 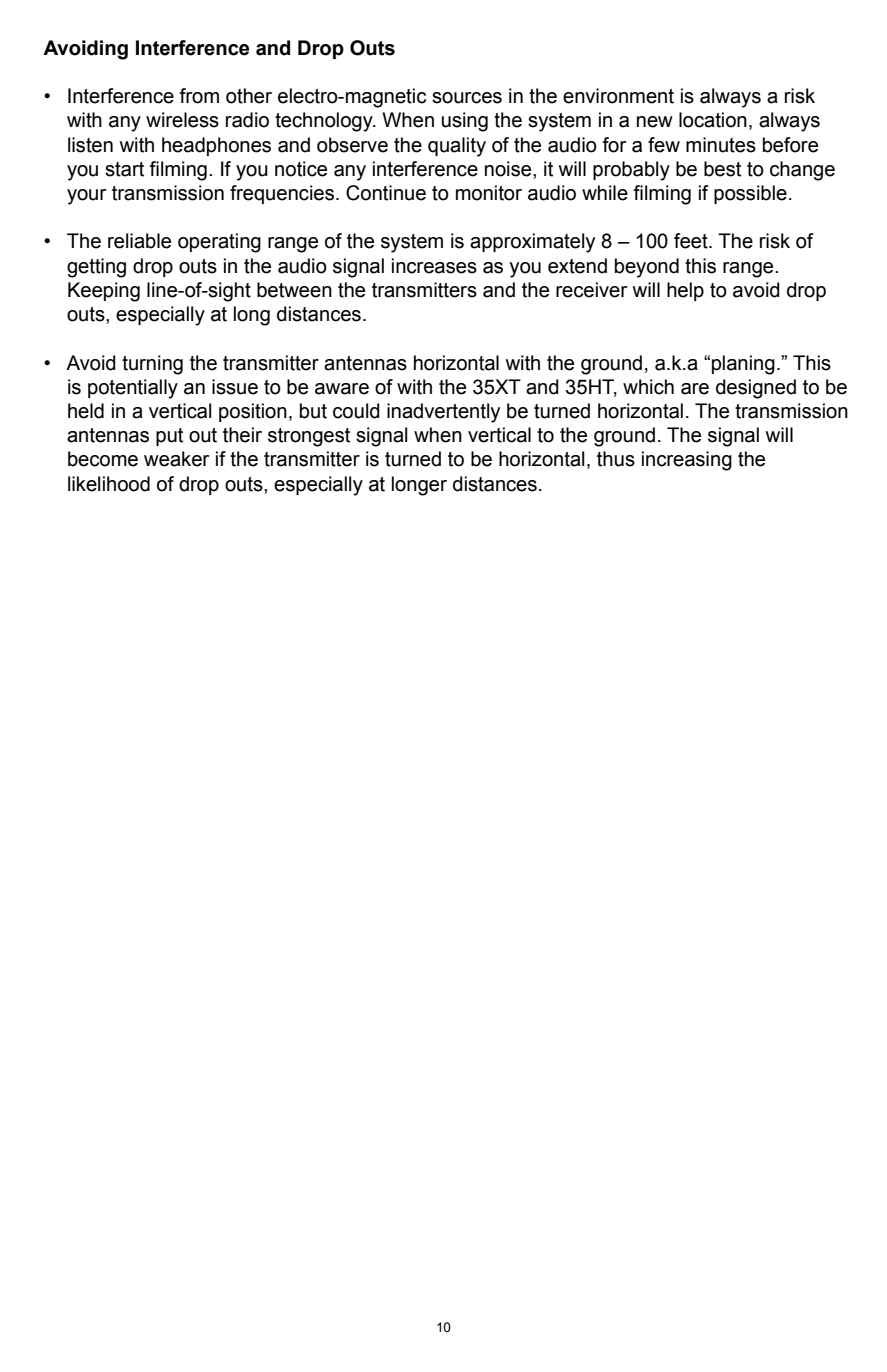 I want to click on possible, so click(x=750, y=194).
